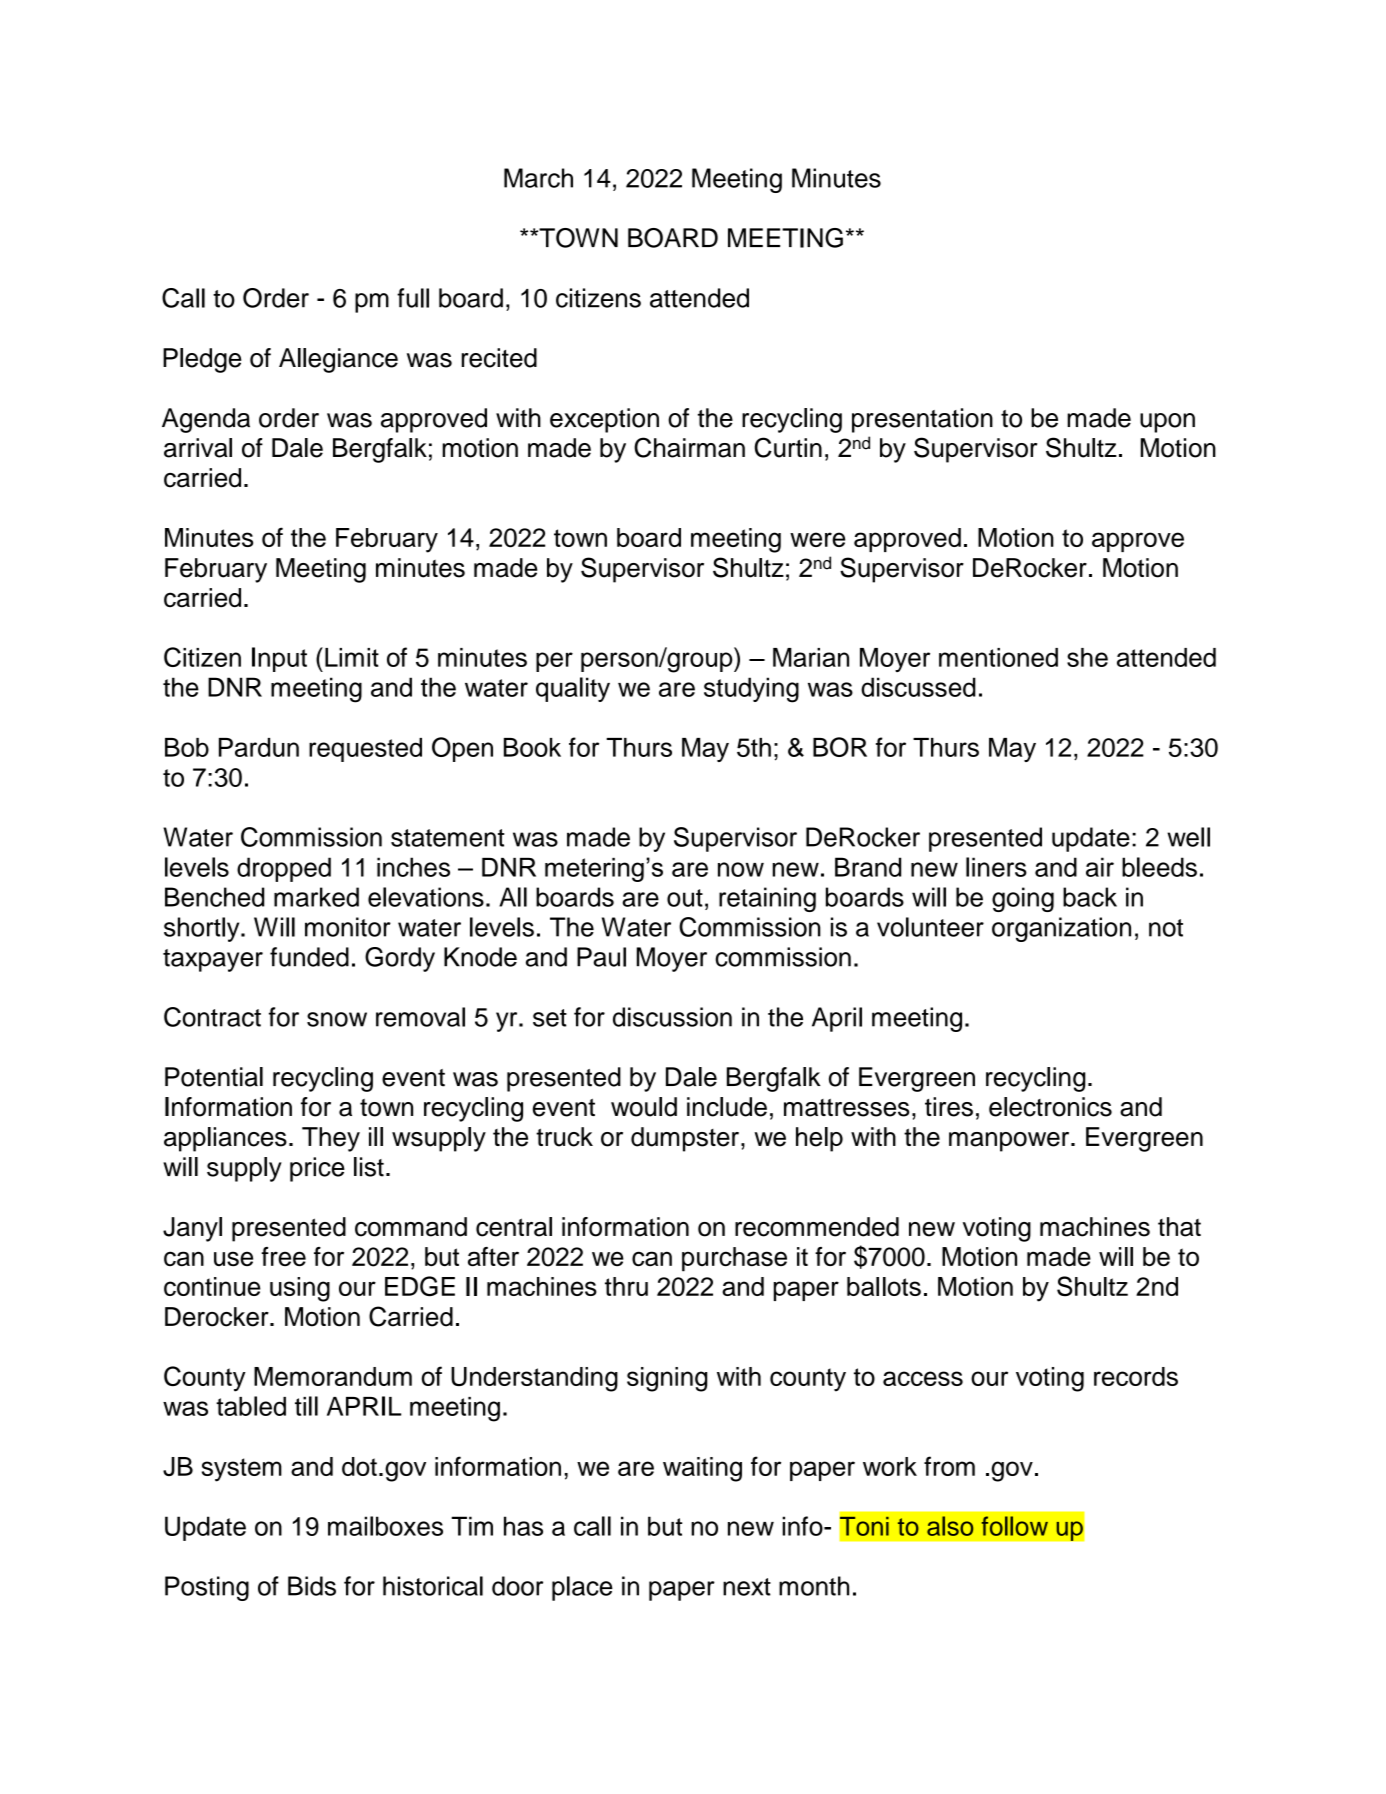 This screenshot has width=1386, height=1794. I want to click on follow, so click(1015, 1526).
